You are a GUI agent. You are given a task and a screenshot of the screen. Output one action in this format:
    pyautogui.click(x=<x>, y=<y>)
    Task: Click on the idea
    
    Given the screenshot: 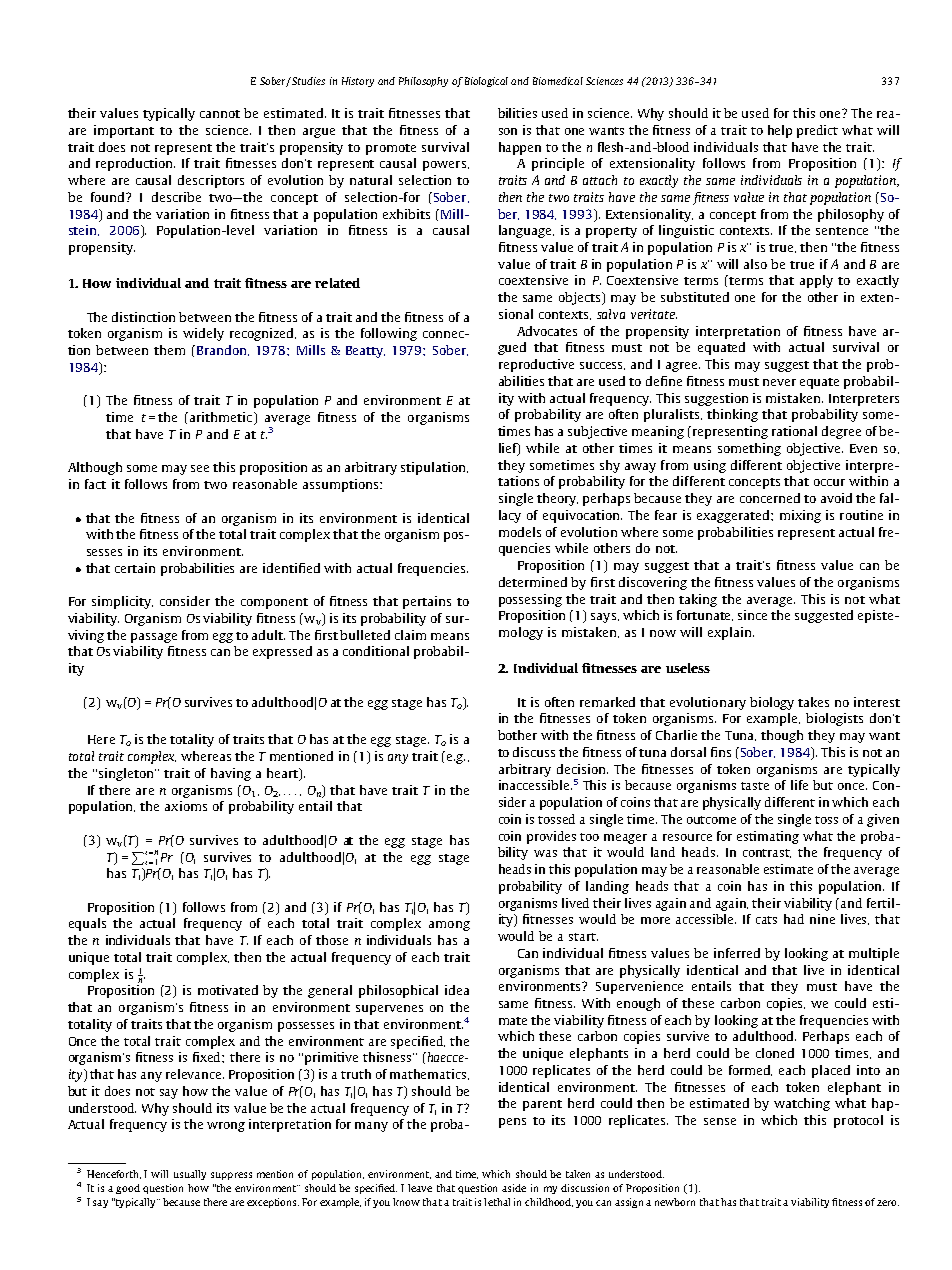 What is the action you would take?
    pyautogui.click(x=457, y=990)
